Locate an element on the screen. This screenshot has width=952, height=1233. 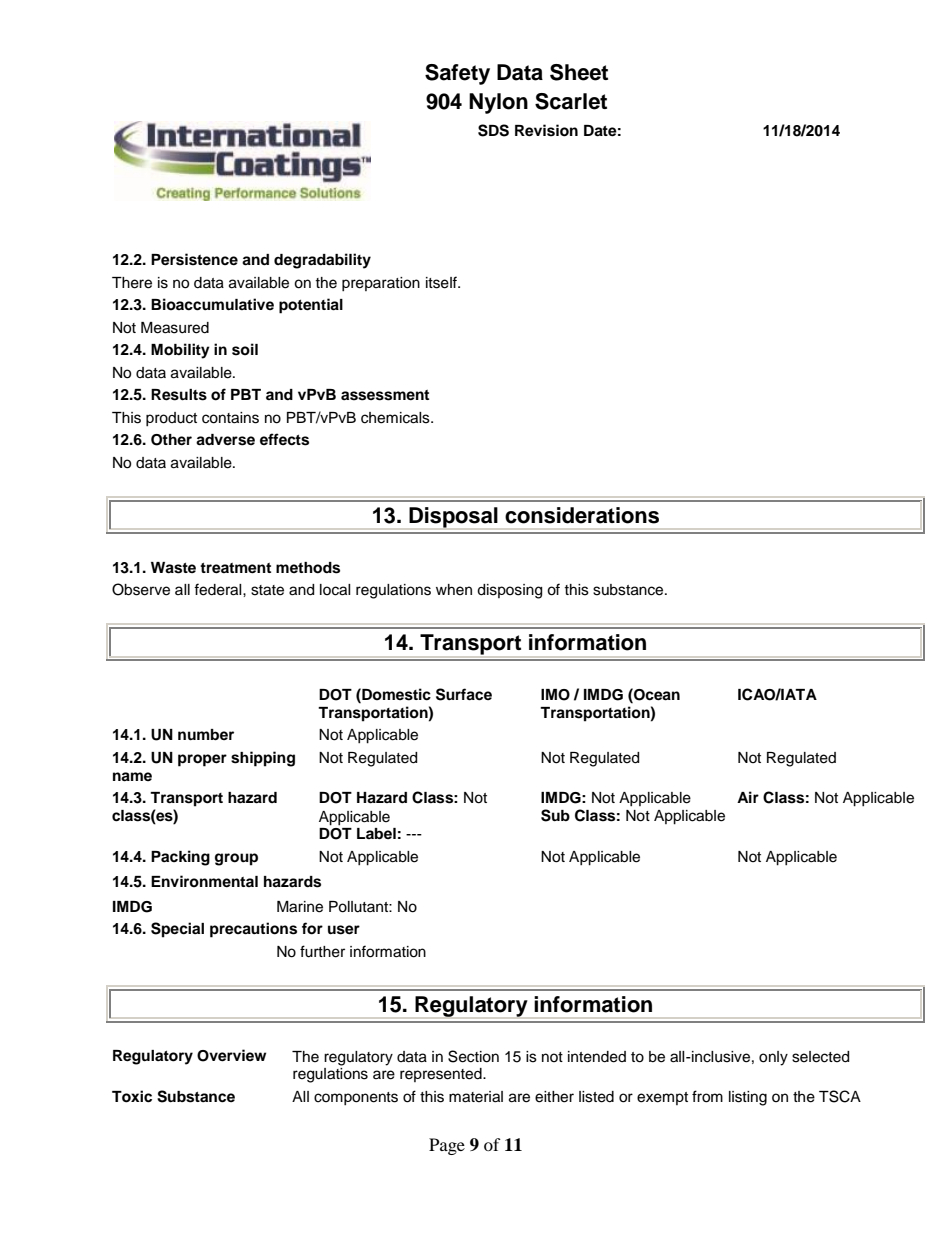
Overview is located at coordinates (231, 1055).
